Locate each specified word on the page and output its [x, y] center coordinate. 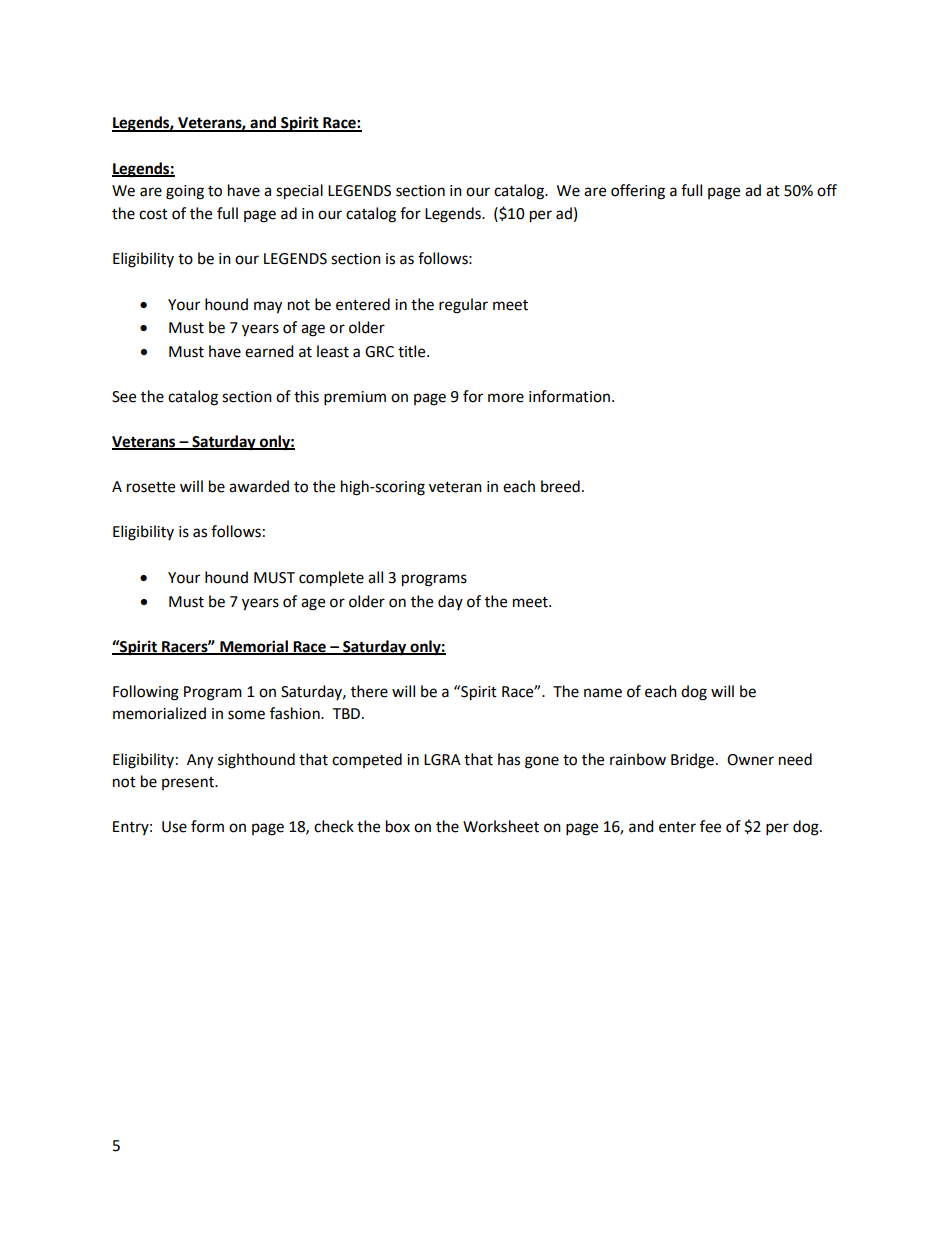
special [299, 192]
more [506, 398]
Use [174, 827]
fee [710, 826]
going [185, 192]
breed [560, 486]
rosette [151, 487]
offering [638, 192]
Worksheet [501, 826]
